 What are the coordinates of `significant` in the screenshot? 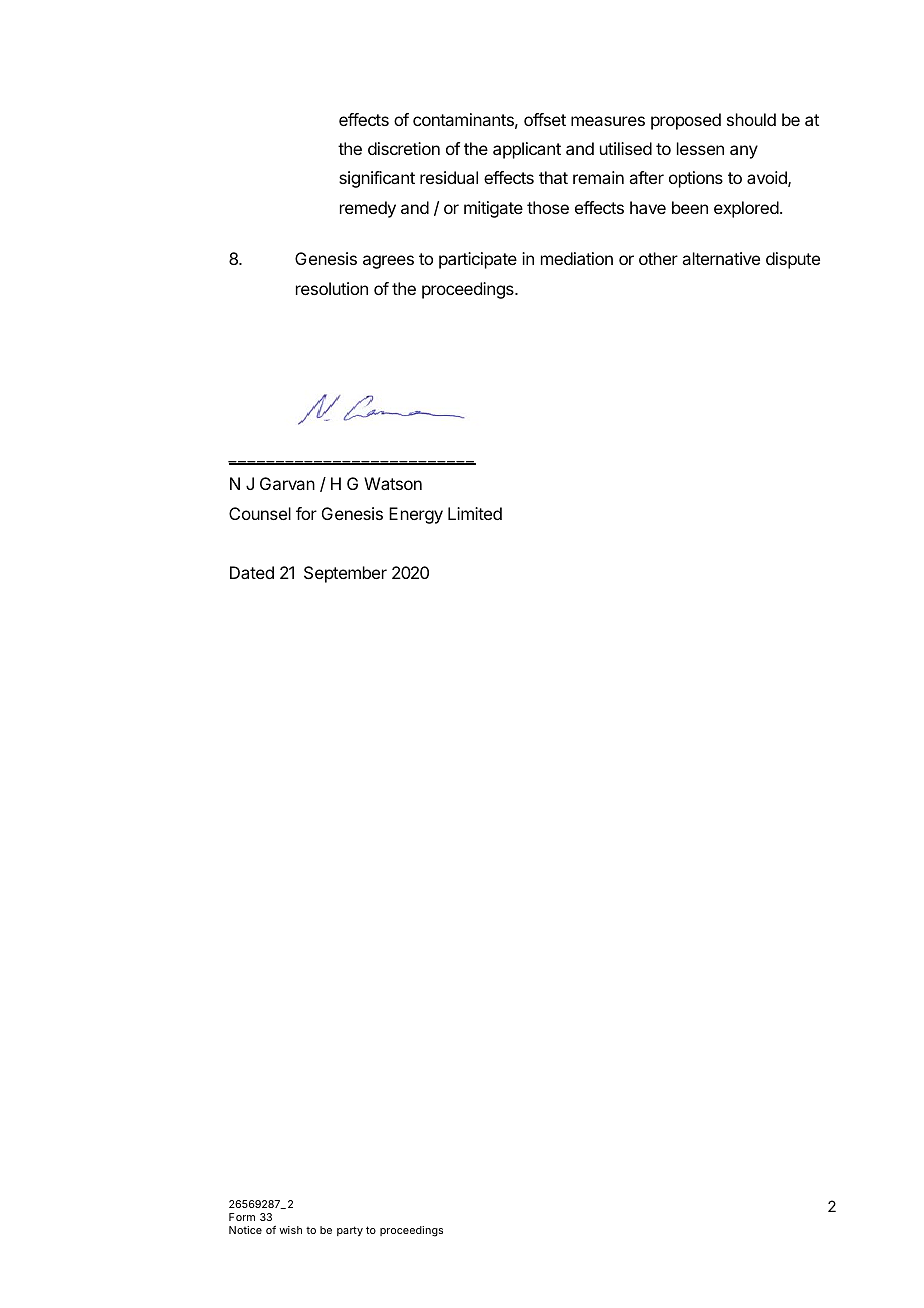 It's located at (377, 179).
